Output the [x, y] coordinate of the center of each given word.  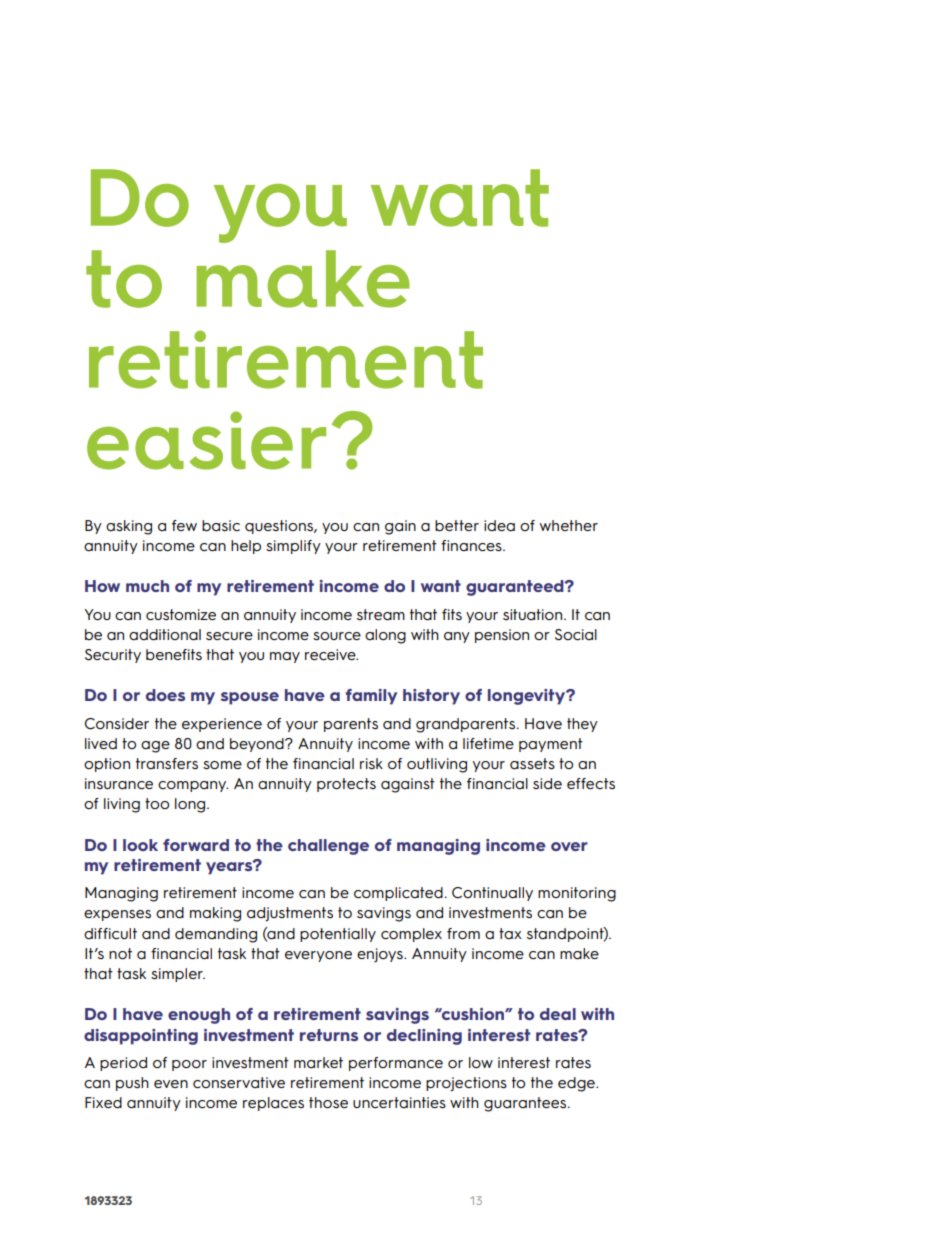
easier [206, 440]
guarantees [526, 1104]
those [328, 1103]
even [171, 1084]
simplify [293, 547]
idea [499, 526]
